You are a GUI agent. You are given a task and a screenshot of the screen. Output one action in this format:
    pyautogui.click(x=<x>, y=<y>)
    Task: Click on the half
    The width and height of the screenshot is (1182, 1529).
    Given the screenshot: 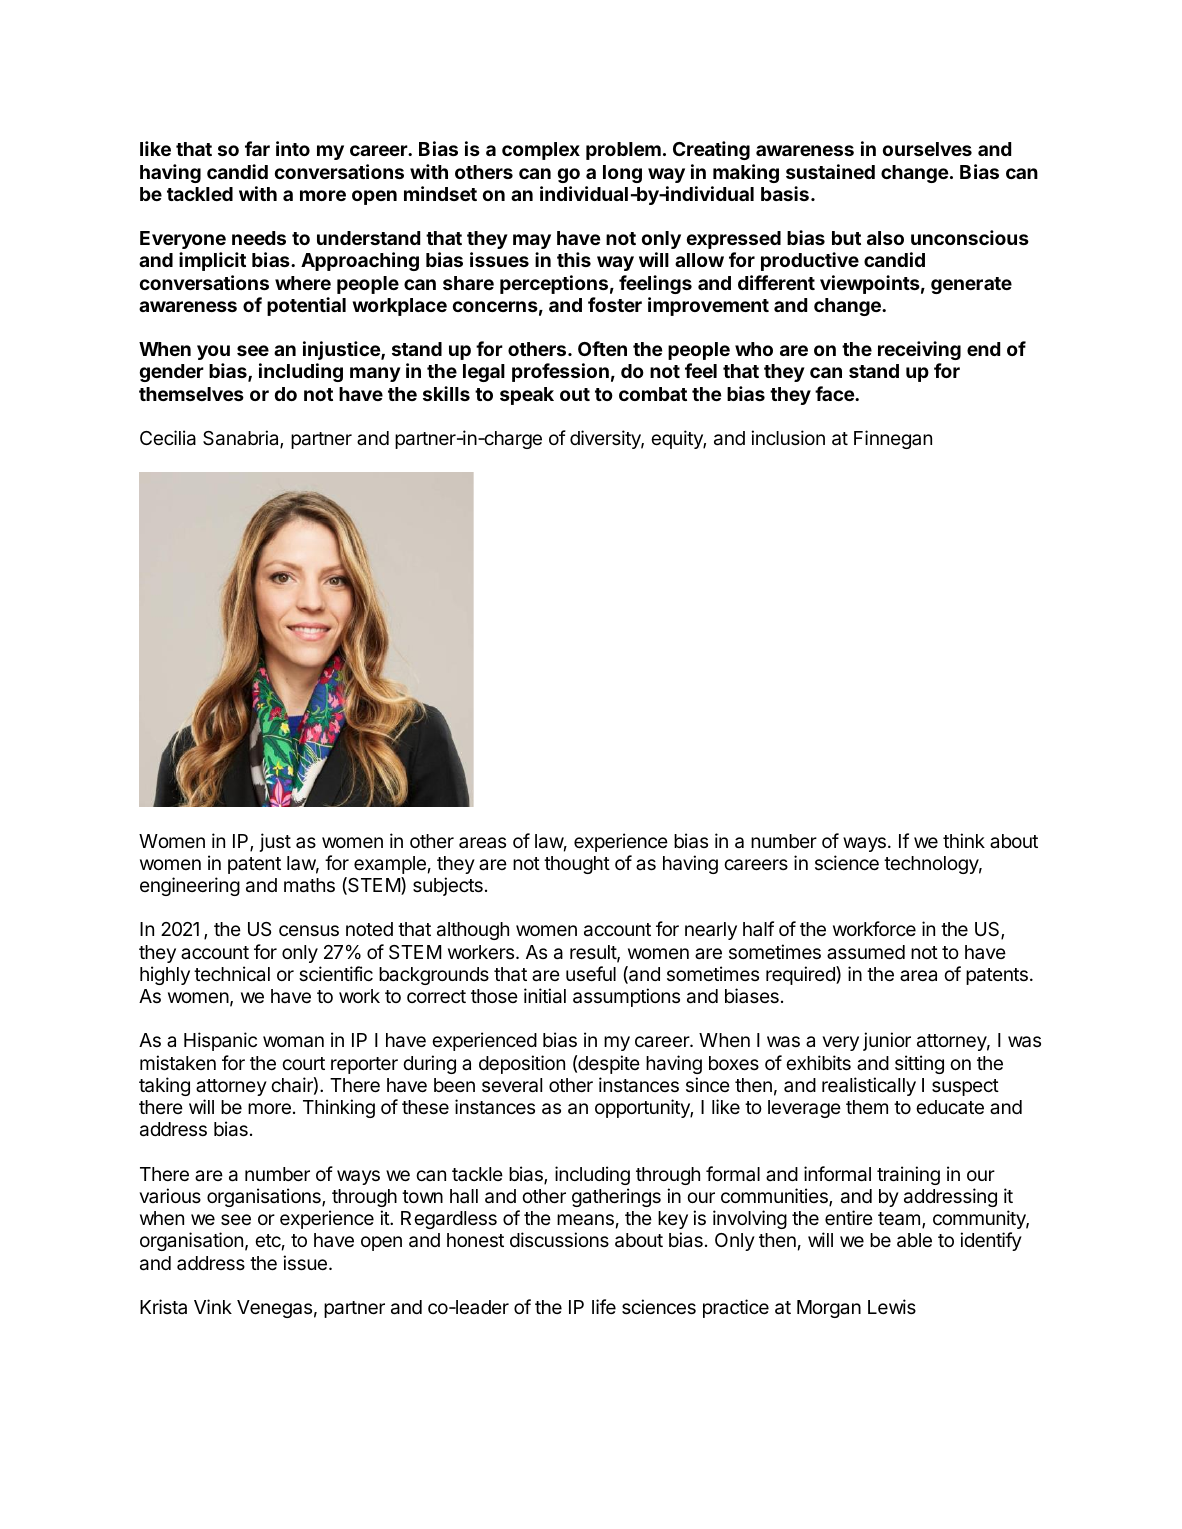 What is the action you would take?
    pyautogui.click(x=758, y=928)
